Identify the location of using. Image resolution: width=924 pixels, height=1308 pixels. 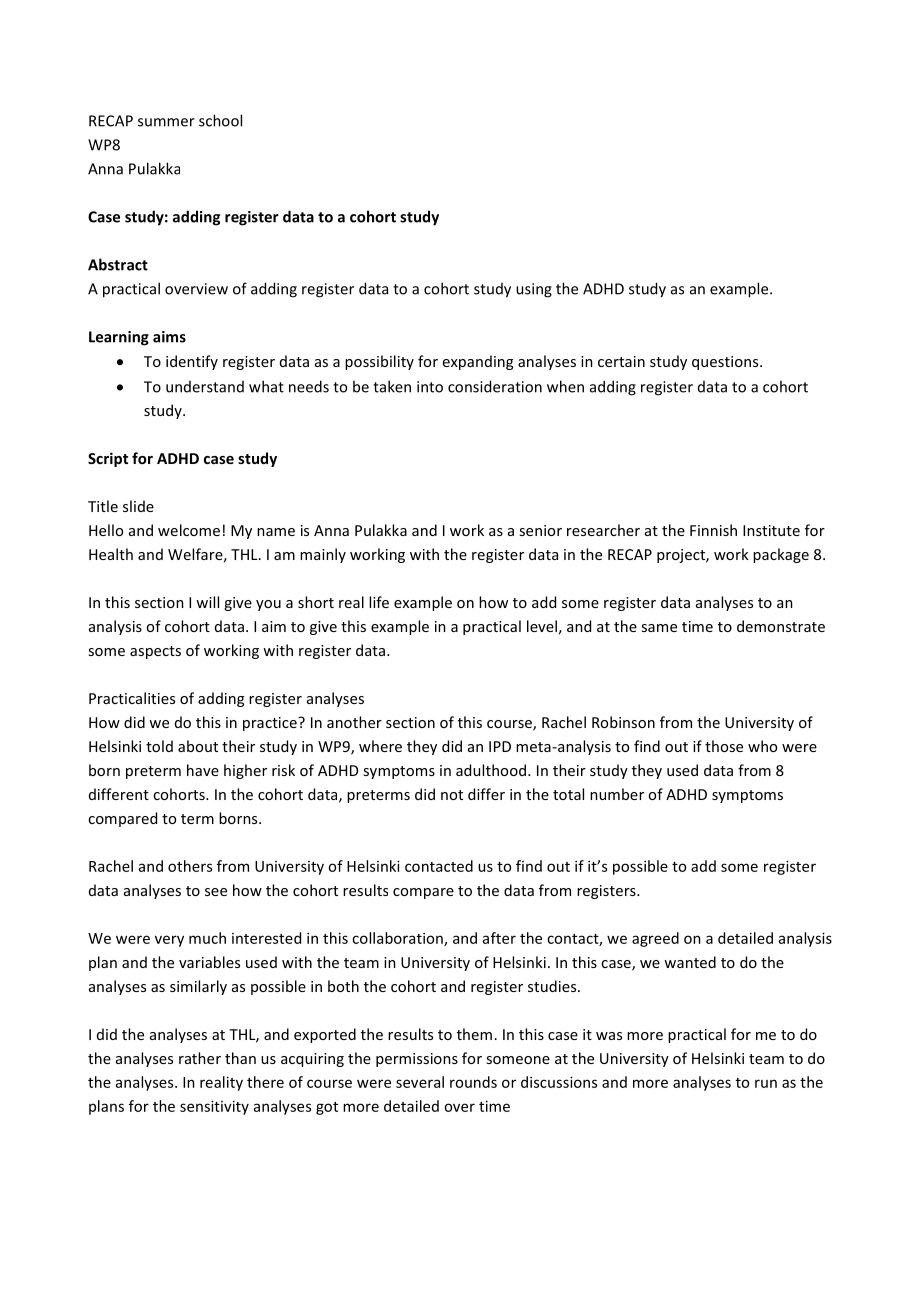
(534, 290).
